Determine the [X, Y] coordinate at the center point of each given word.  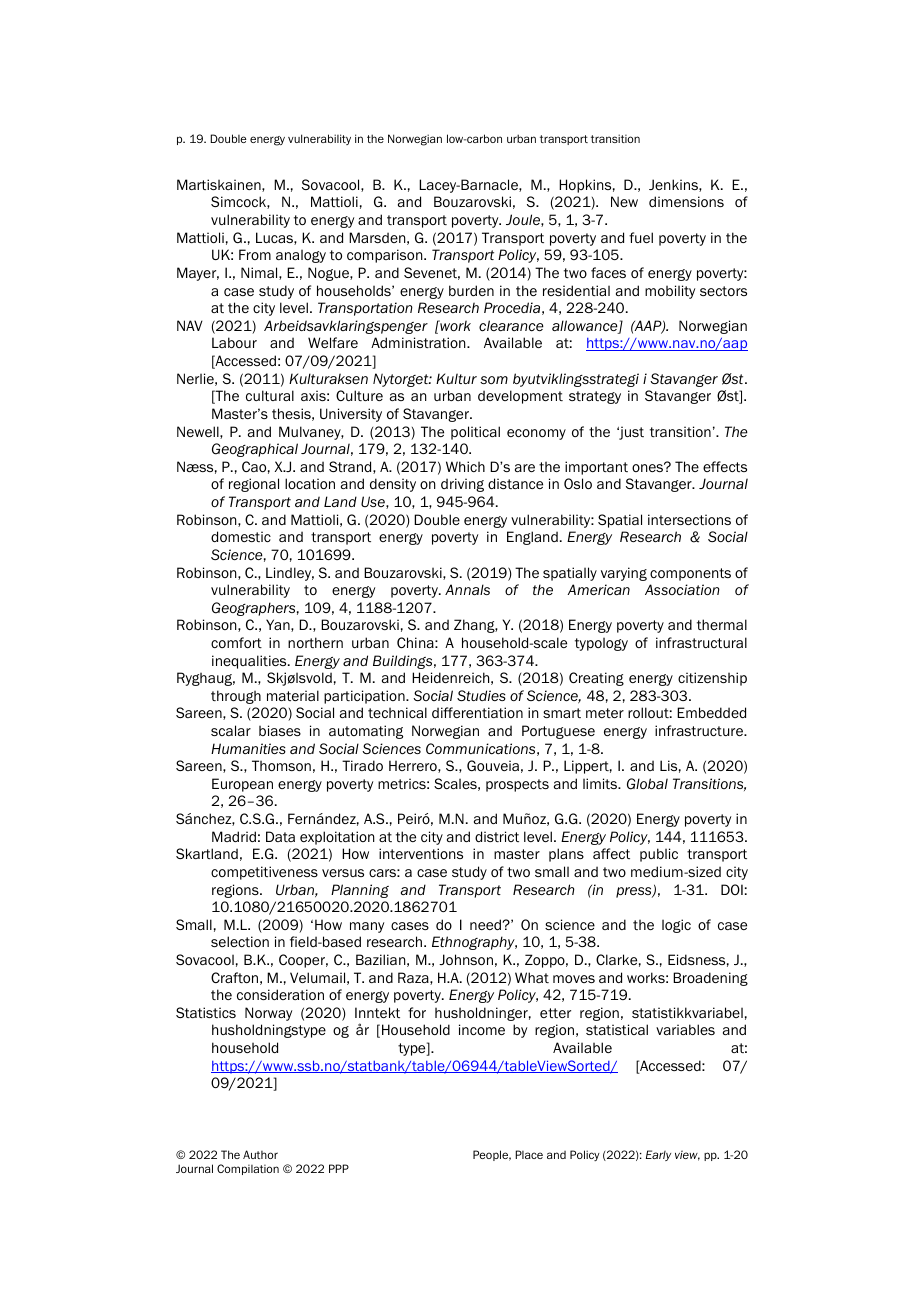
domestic [241, 536]
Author [260, 1154]
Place [529, 1154]
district [497, 836]
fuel [641, 237]
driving [462, 485]
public [659, 855]
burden [471, 290]
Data [280, 836]
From [255, 254]
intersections [689, 519]
